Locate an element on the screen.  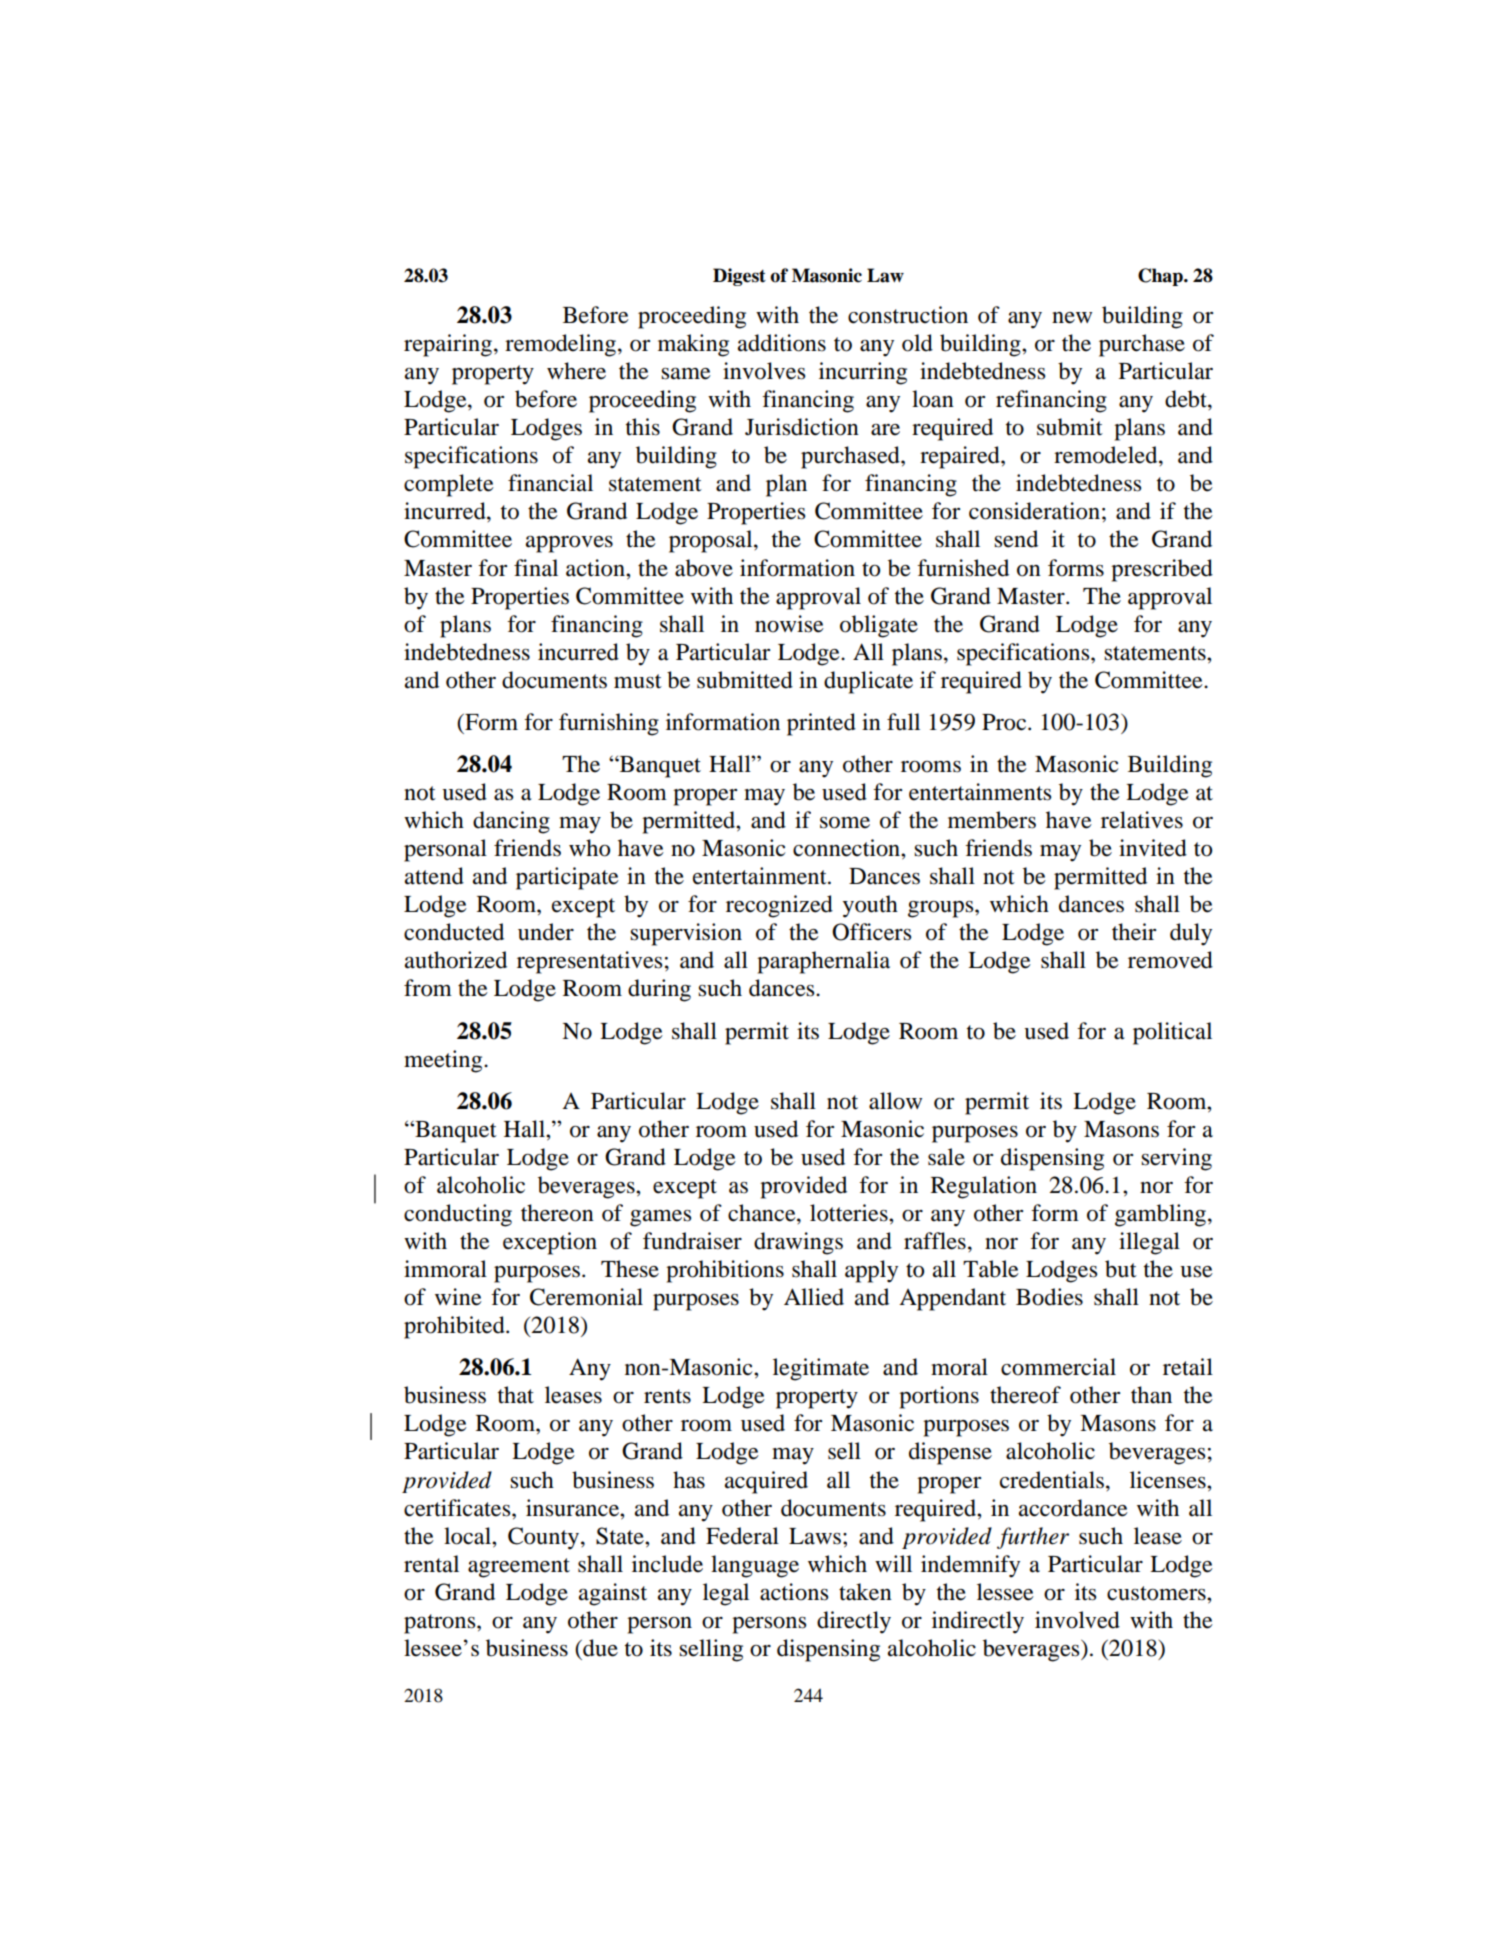
agreement is located at coordinates (519, 1568).
